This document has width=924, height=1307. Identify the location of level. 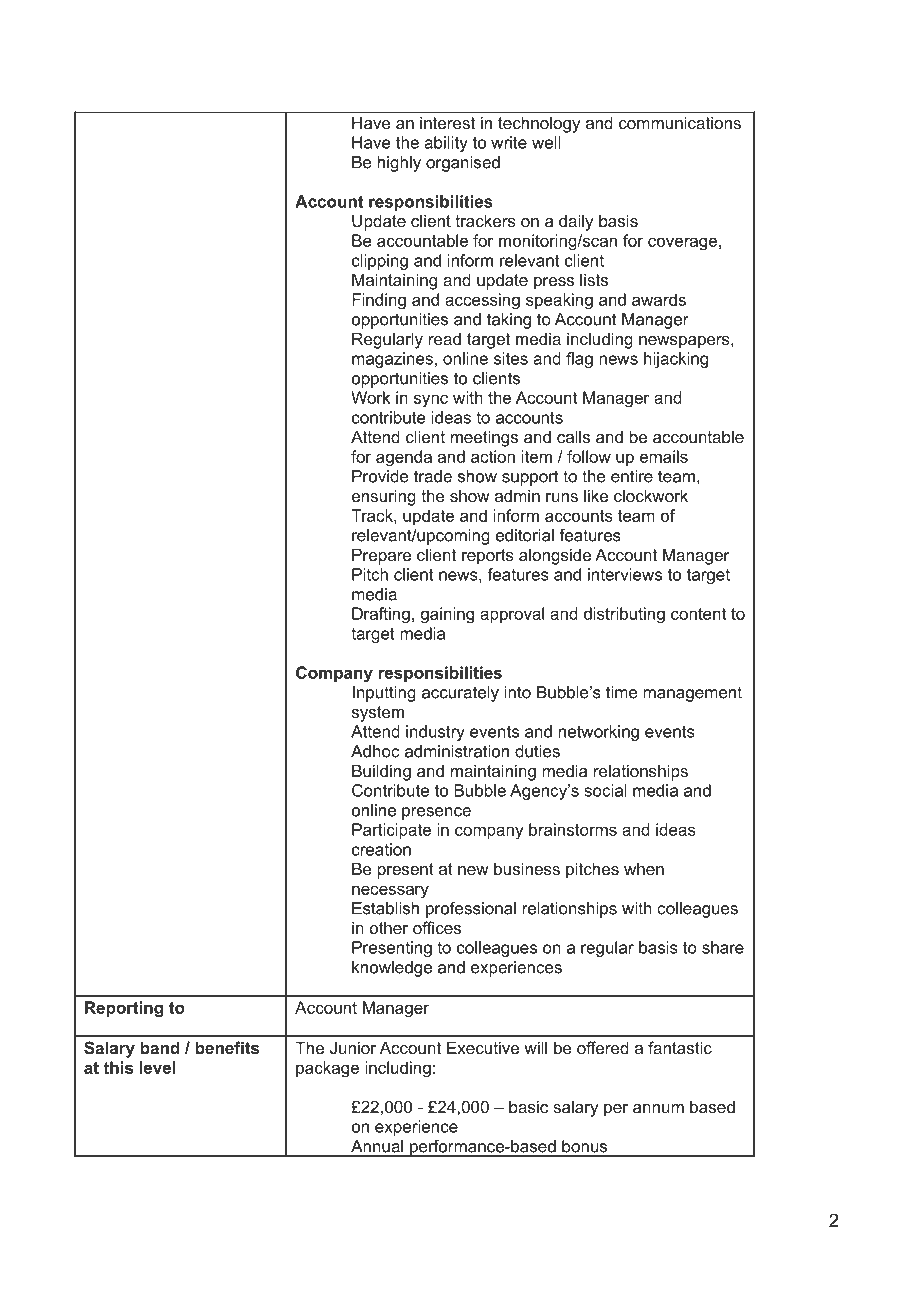
(158, 1067).
